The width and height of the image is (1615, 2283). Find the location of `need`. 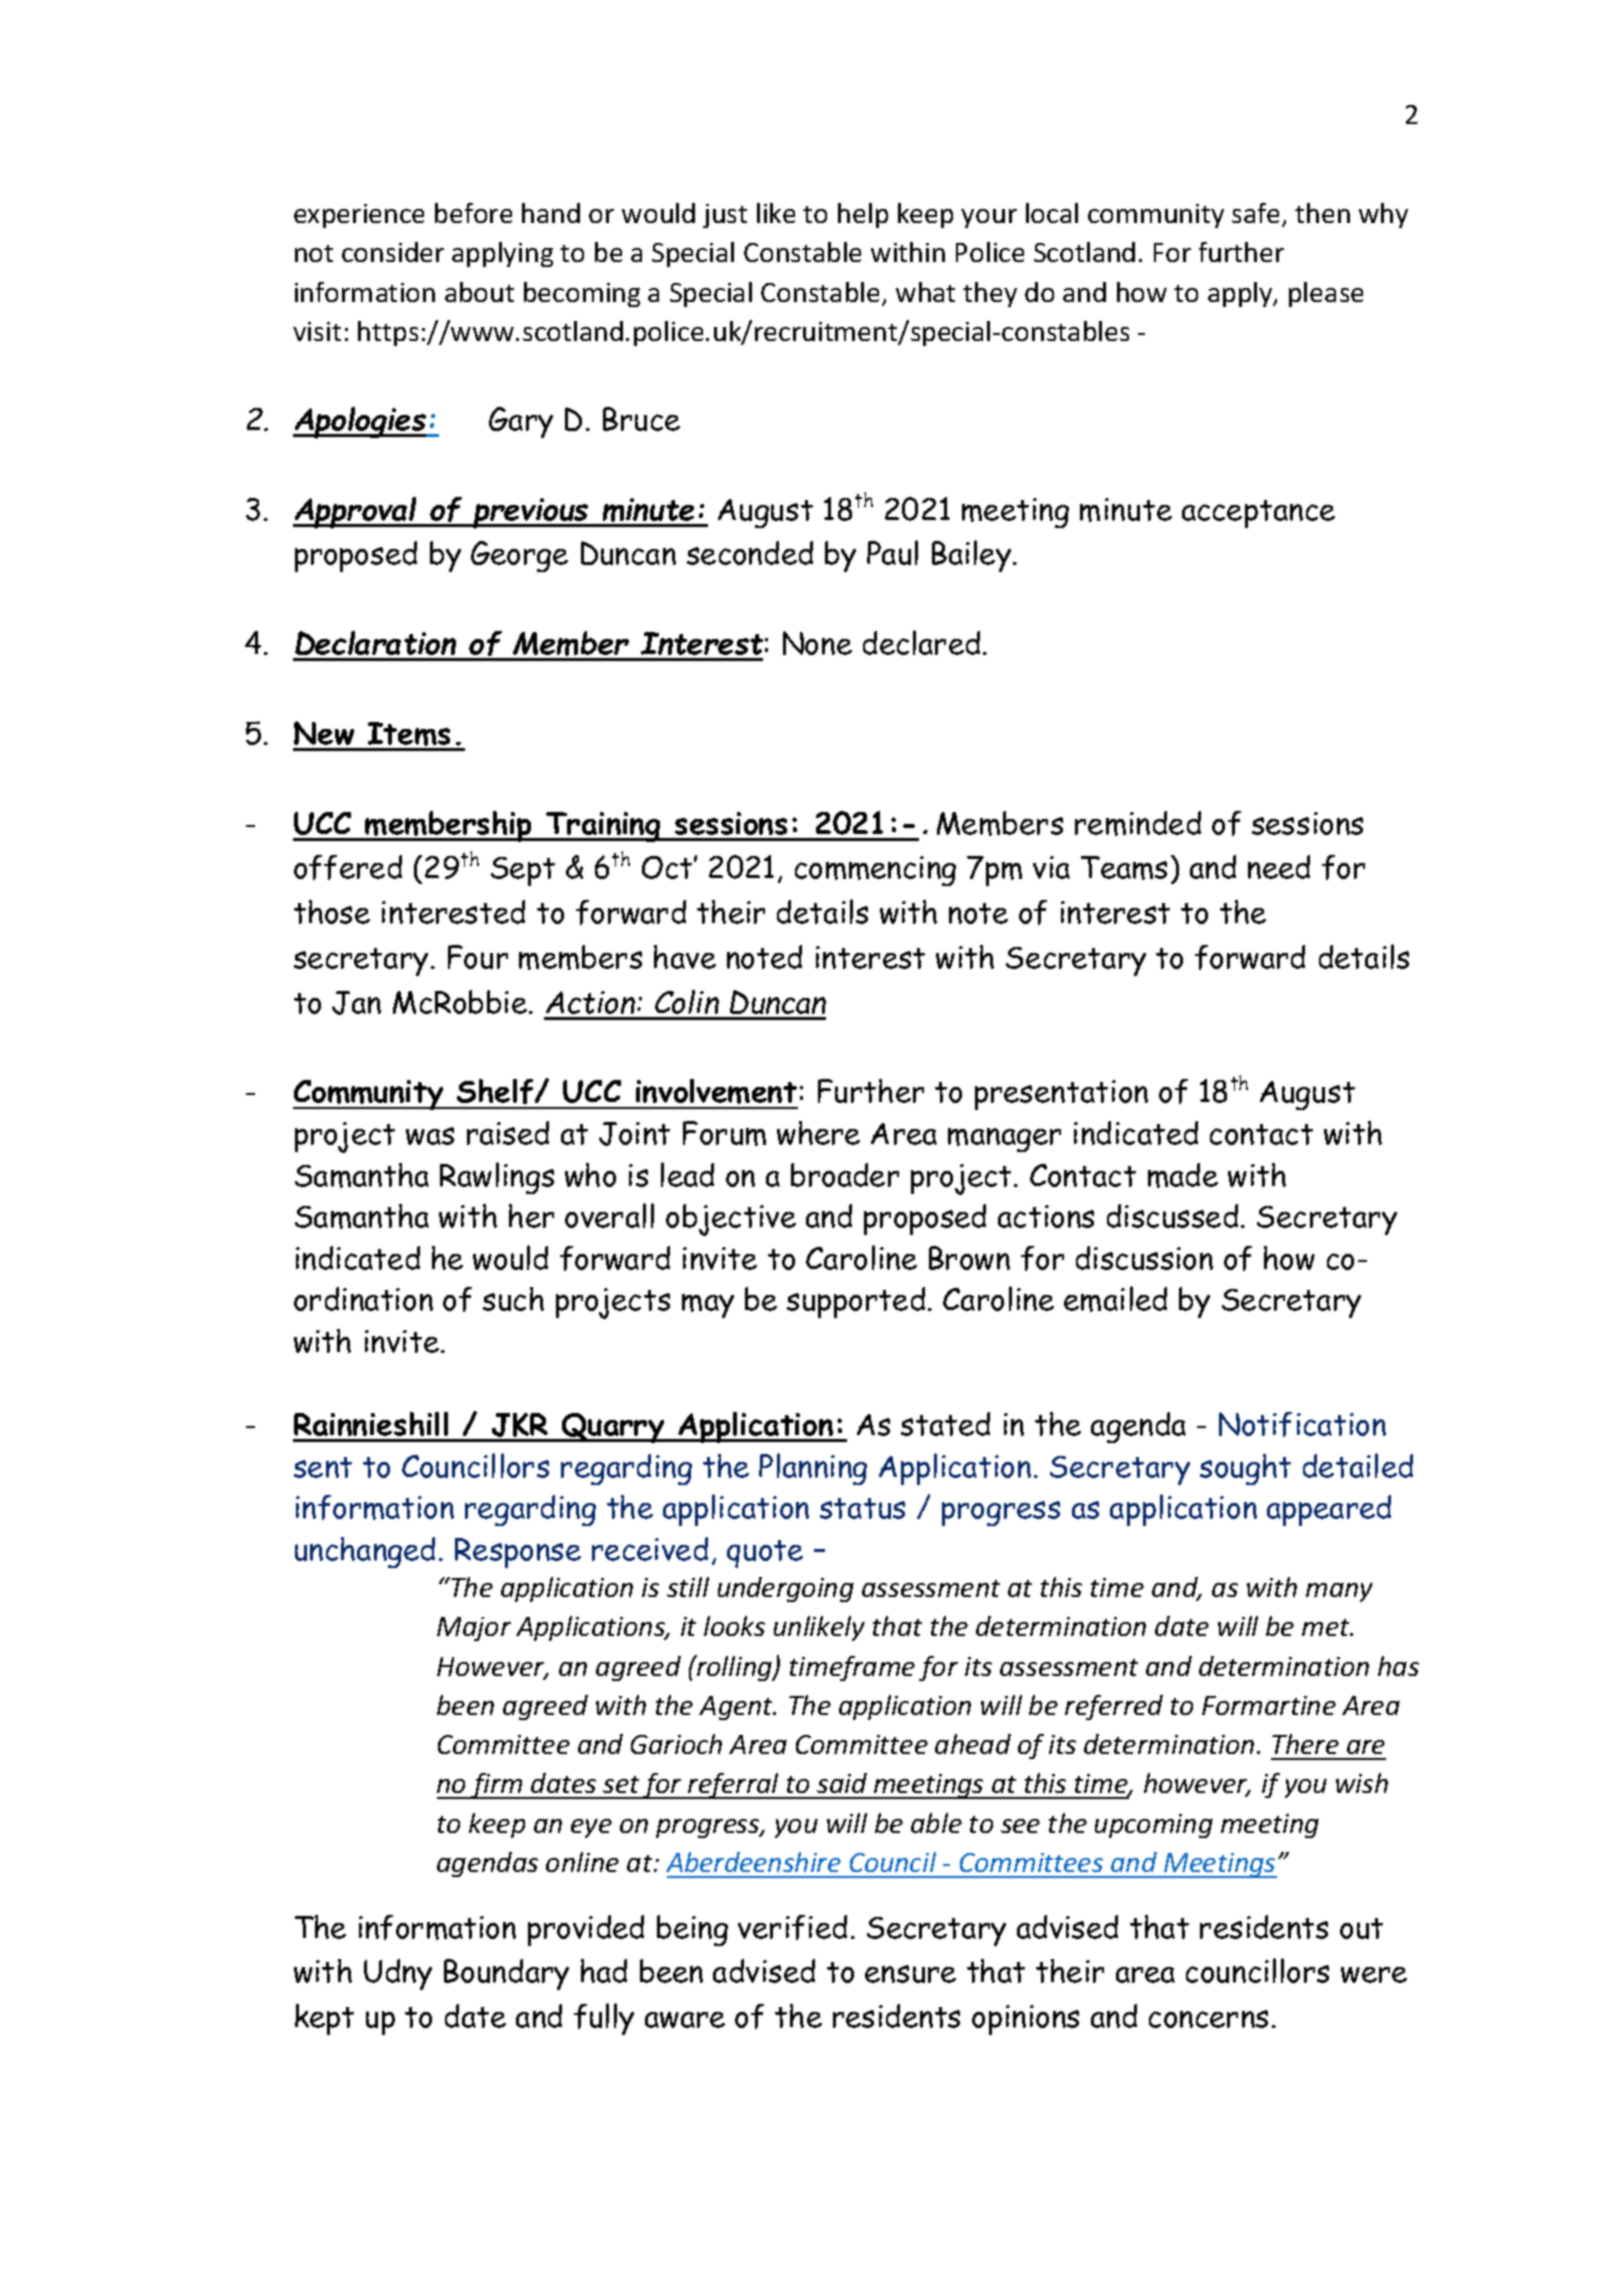

need is located at coordinates (1279, 867).
